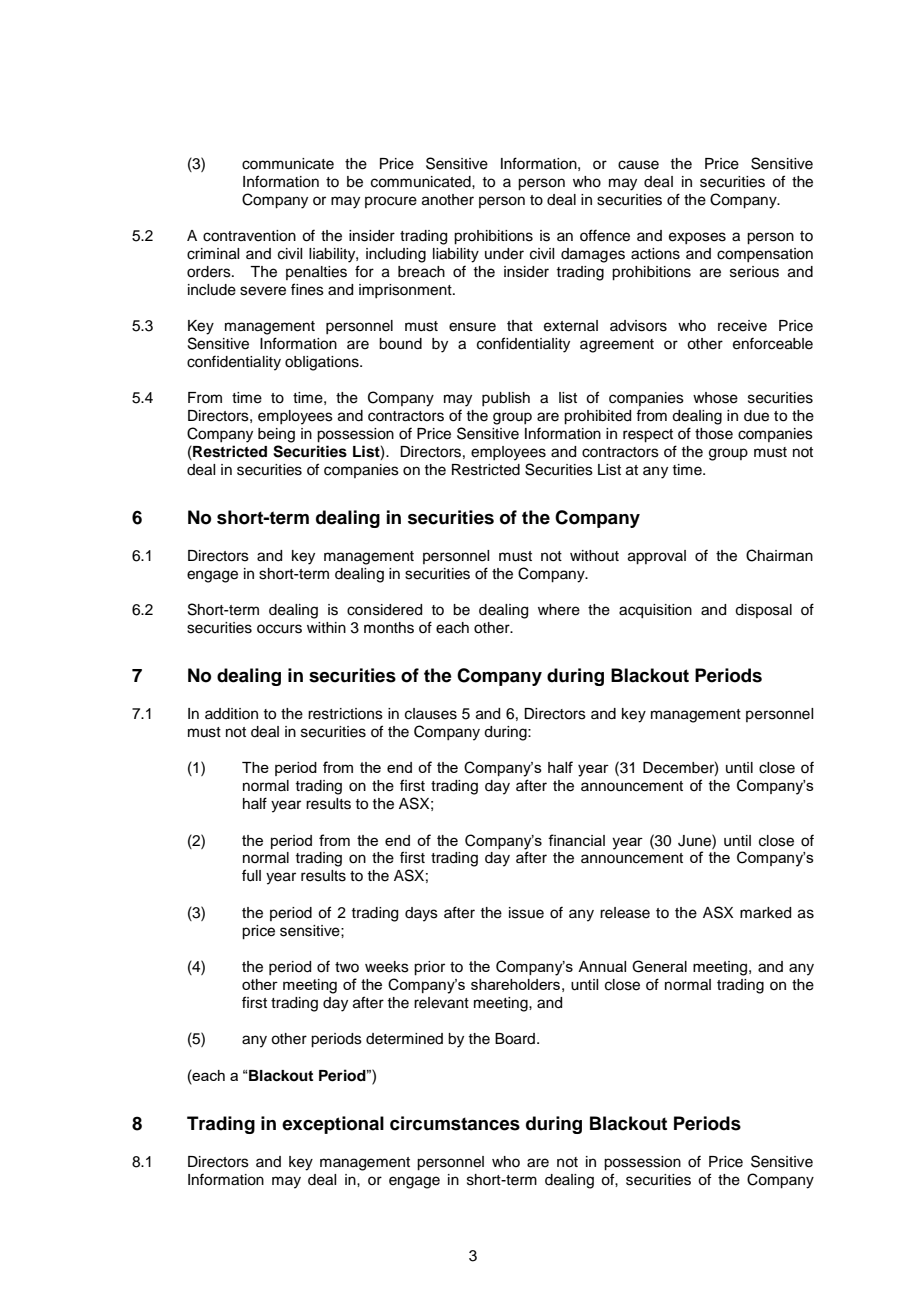  I want to click on circumstances, so click(455, 1123).
